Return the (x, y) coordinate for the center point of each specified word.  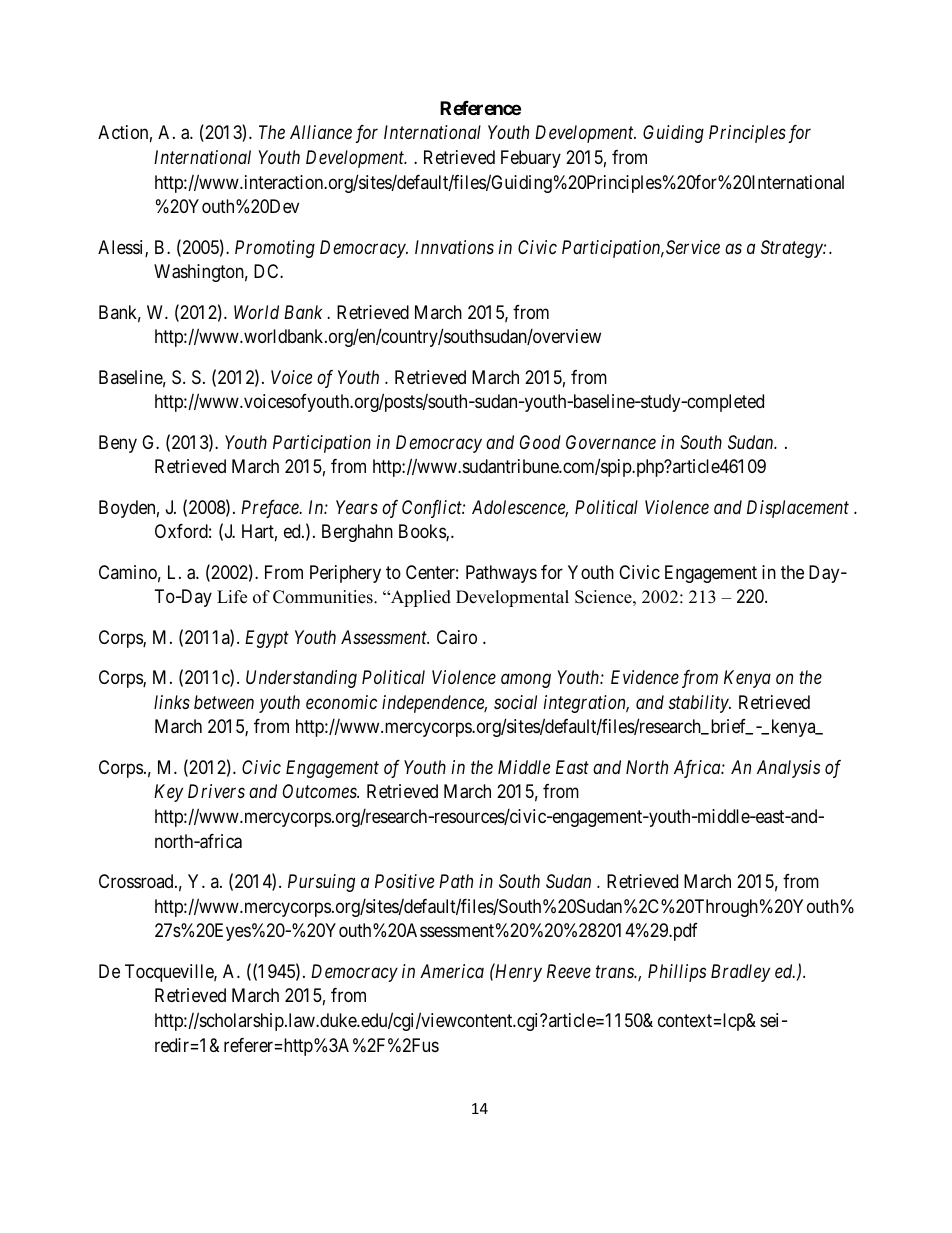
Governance (611, 442)
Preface (271, 509)
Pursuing (321, 883)
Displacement (798, 509)
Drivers (216, 791)
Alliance (321, 132)
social (515, 702)
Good (540, 442)
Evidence (645, 677)
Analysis (788, 769)
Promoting (275, 249)
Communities (324, 597)
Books (423, 532)
